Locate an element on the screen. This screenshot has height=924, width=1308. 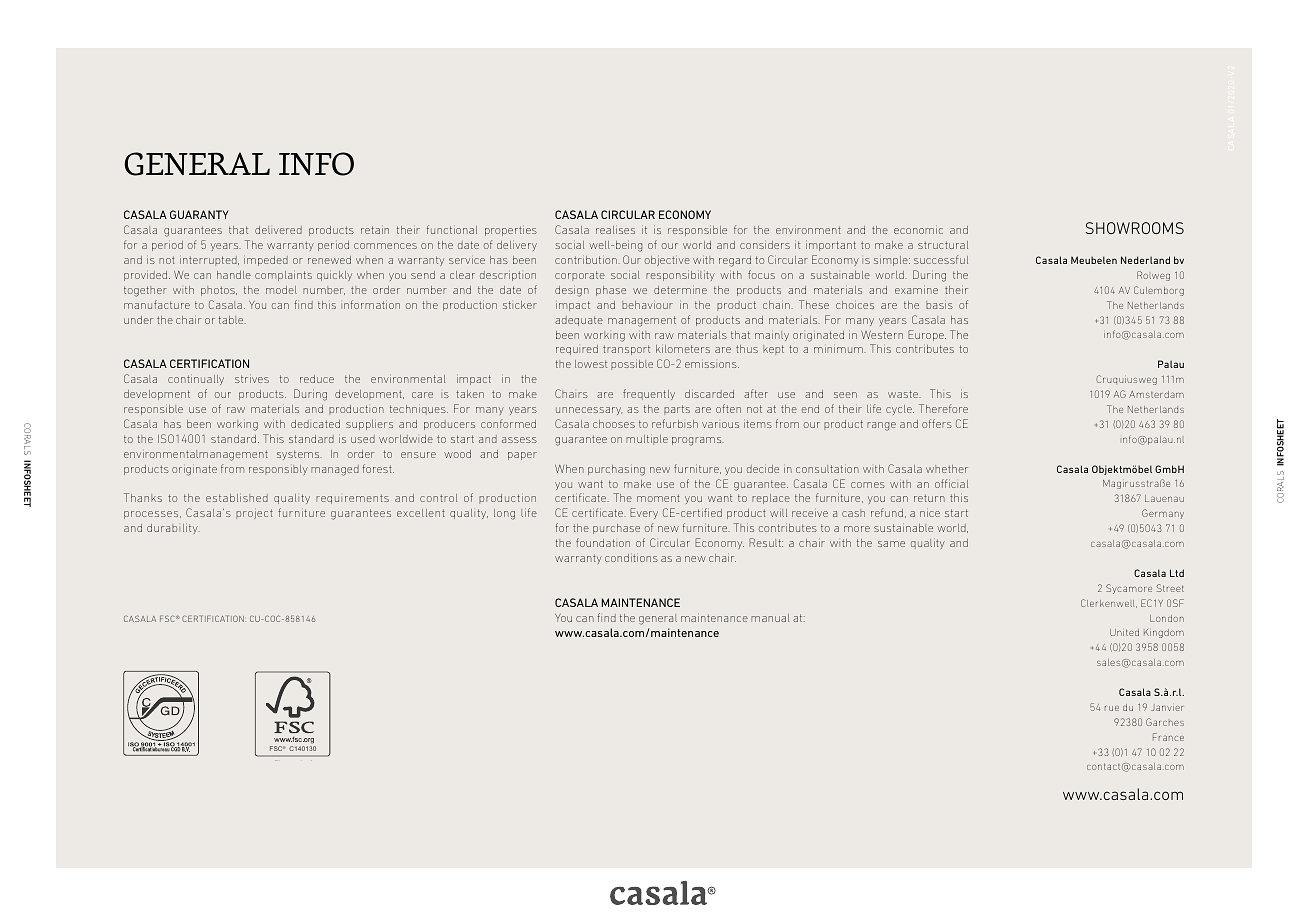
manual is located at coordinates (770, 618).
